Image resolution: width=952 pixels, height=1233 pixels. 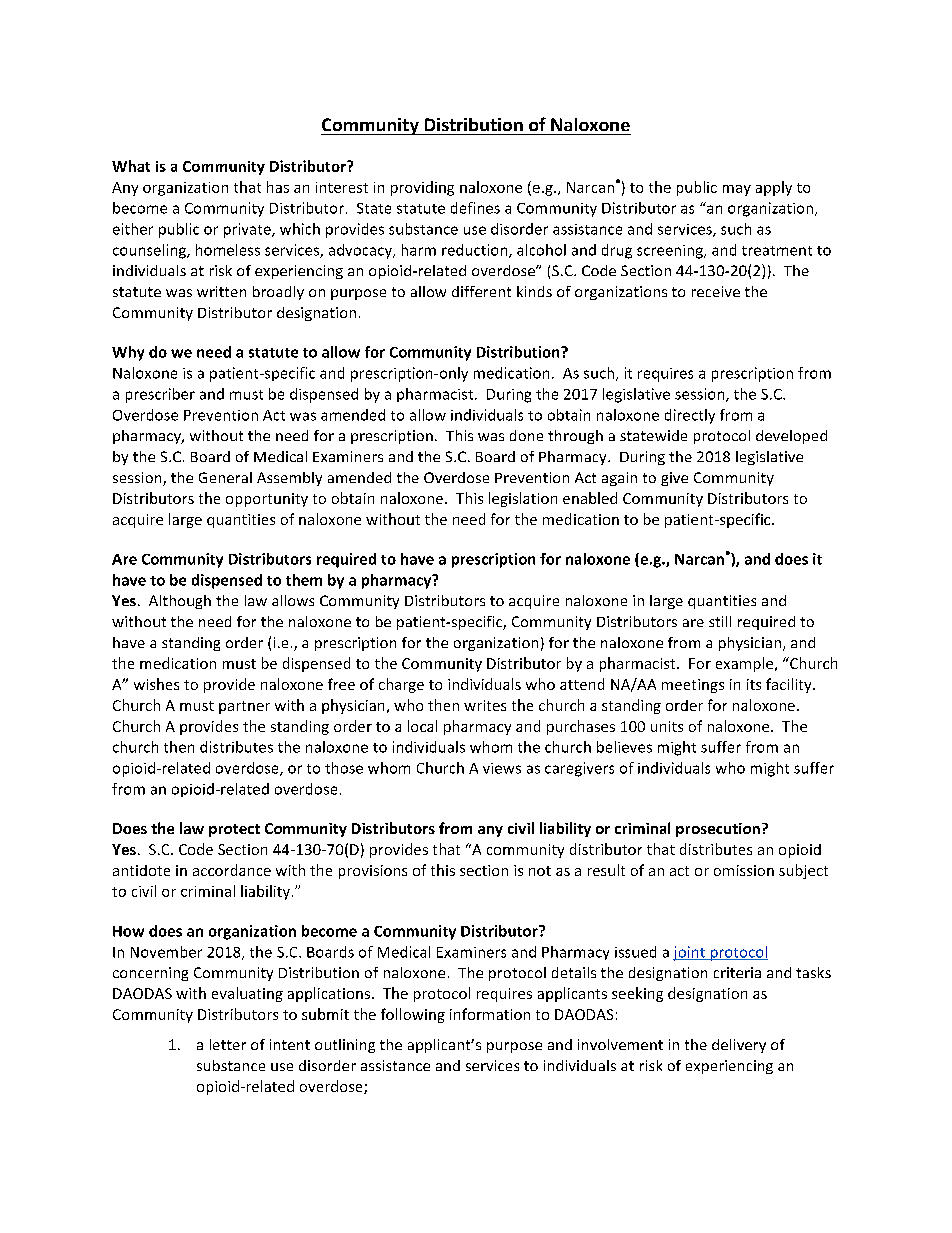 I want to click on defines, so click(x=475, y=208).
